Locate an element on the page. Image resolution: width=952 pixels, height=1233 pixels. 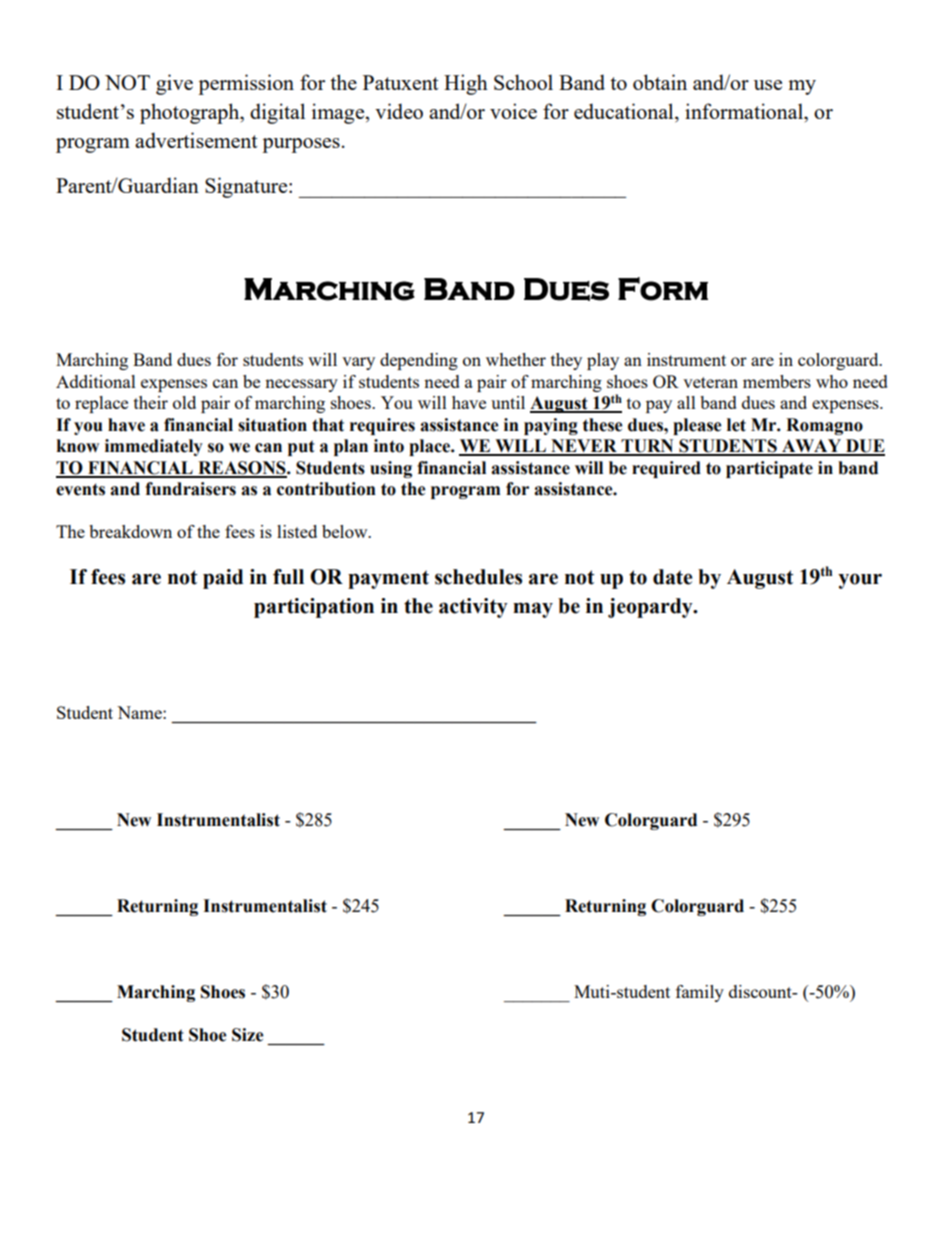
High is located at coordinates (466, 84).
